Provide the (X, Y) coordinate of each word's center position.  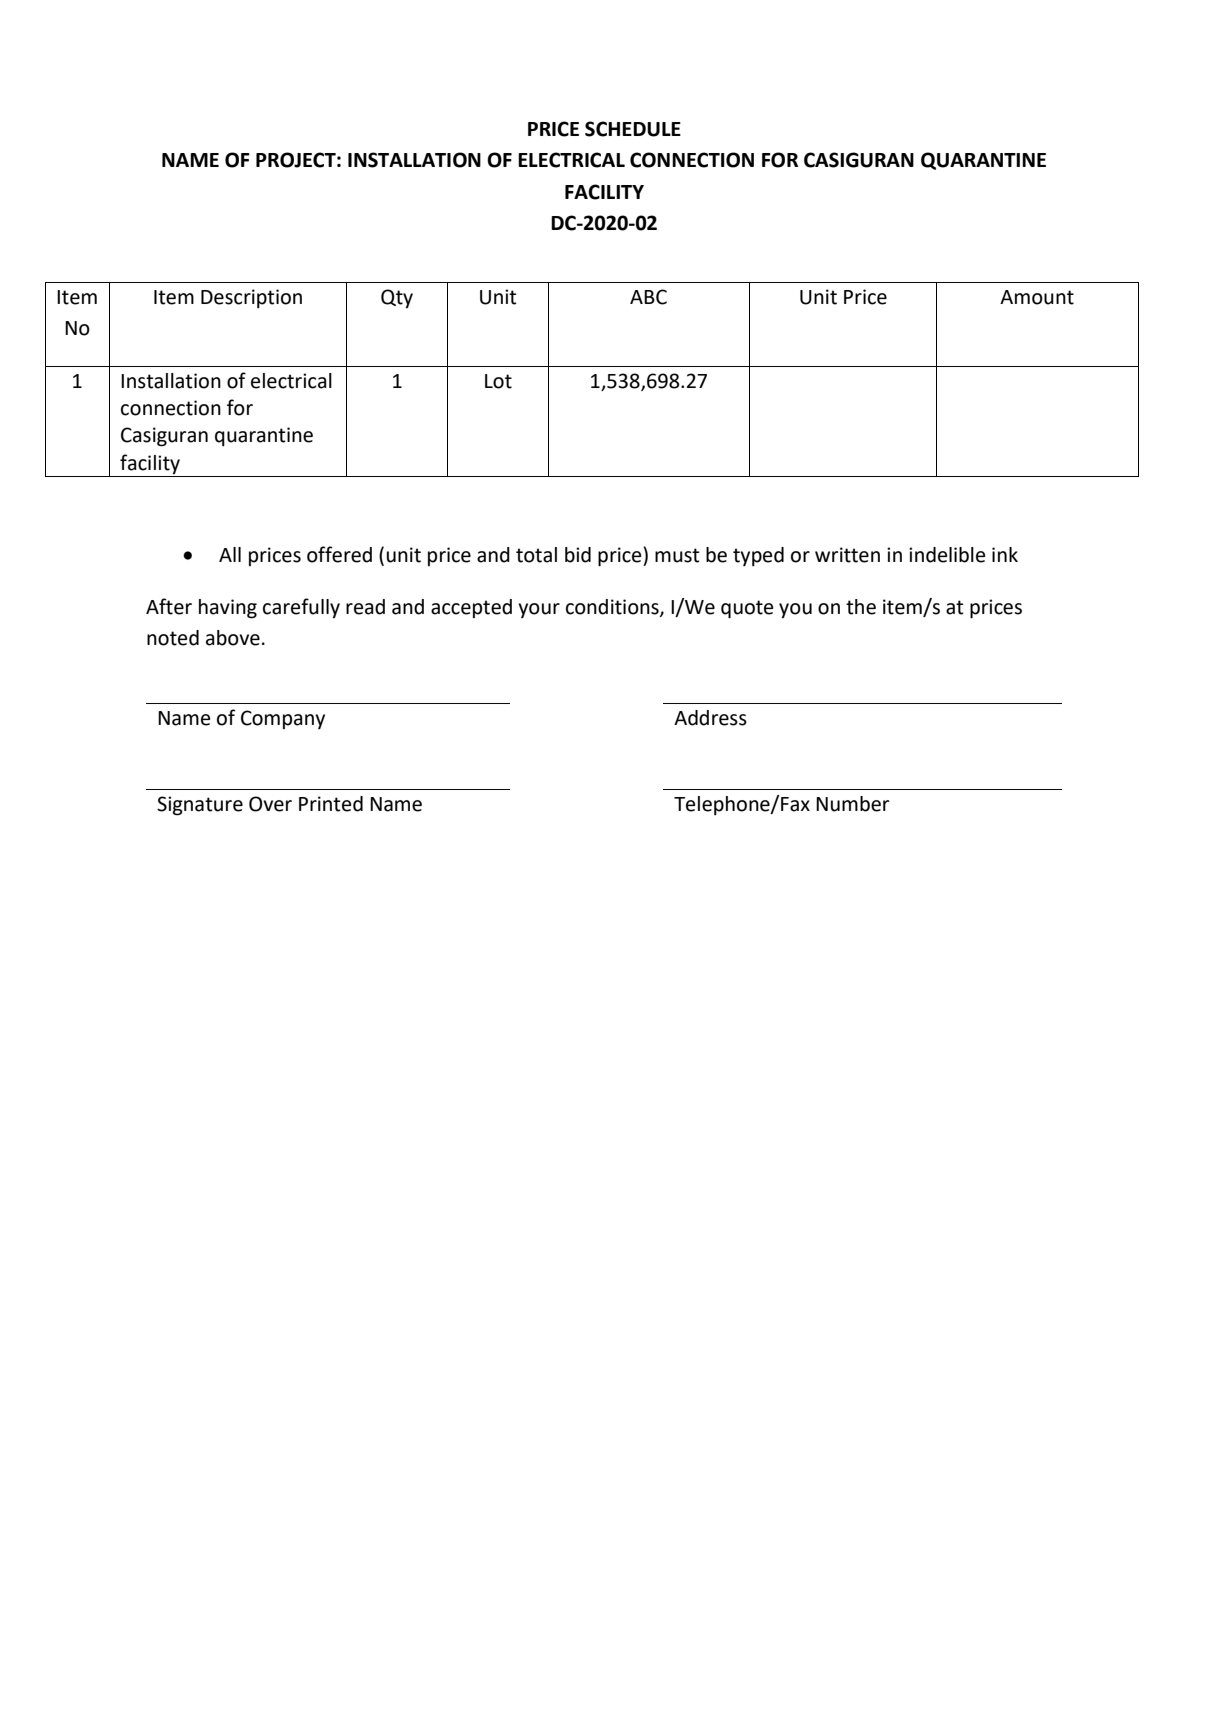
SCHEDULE (633, 129)
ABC (648, 297)
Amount (1037, 297)
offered (339, 554)
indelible (947, 555)
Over (270, 804)
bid (578, 555)
